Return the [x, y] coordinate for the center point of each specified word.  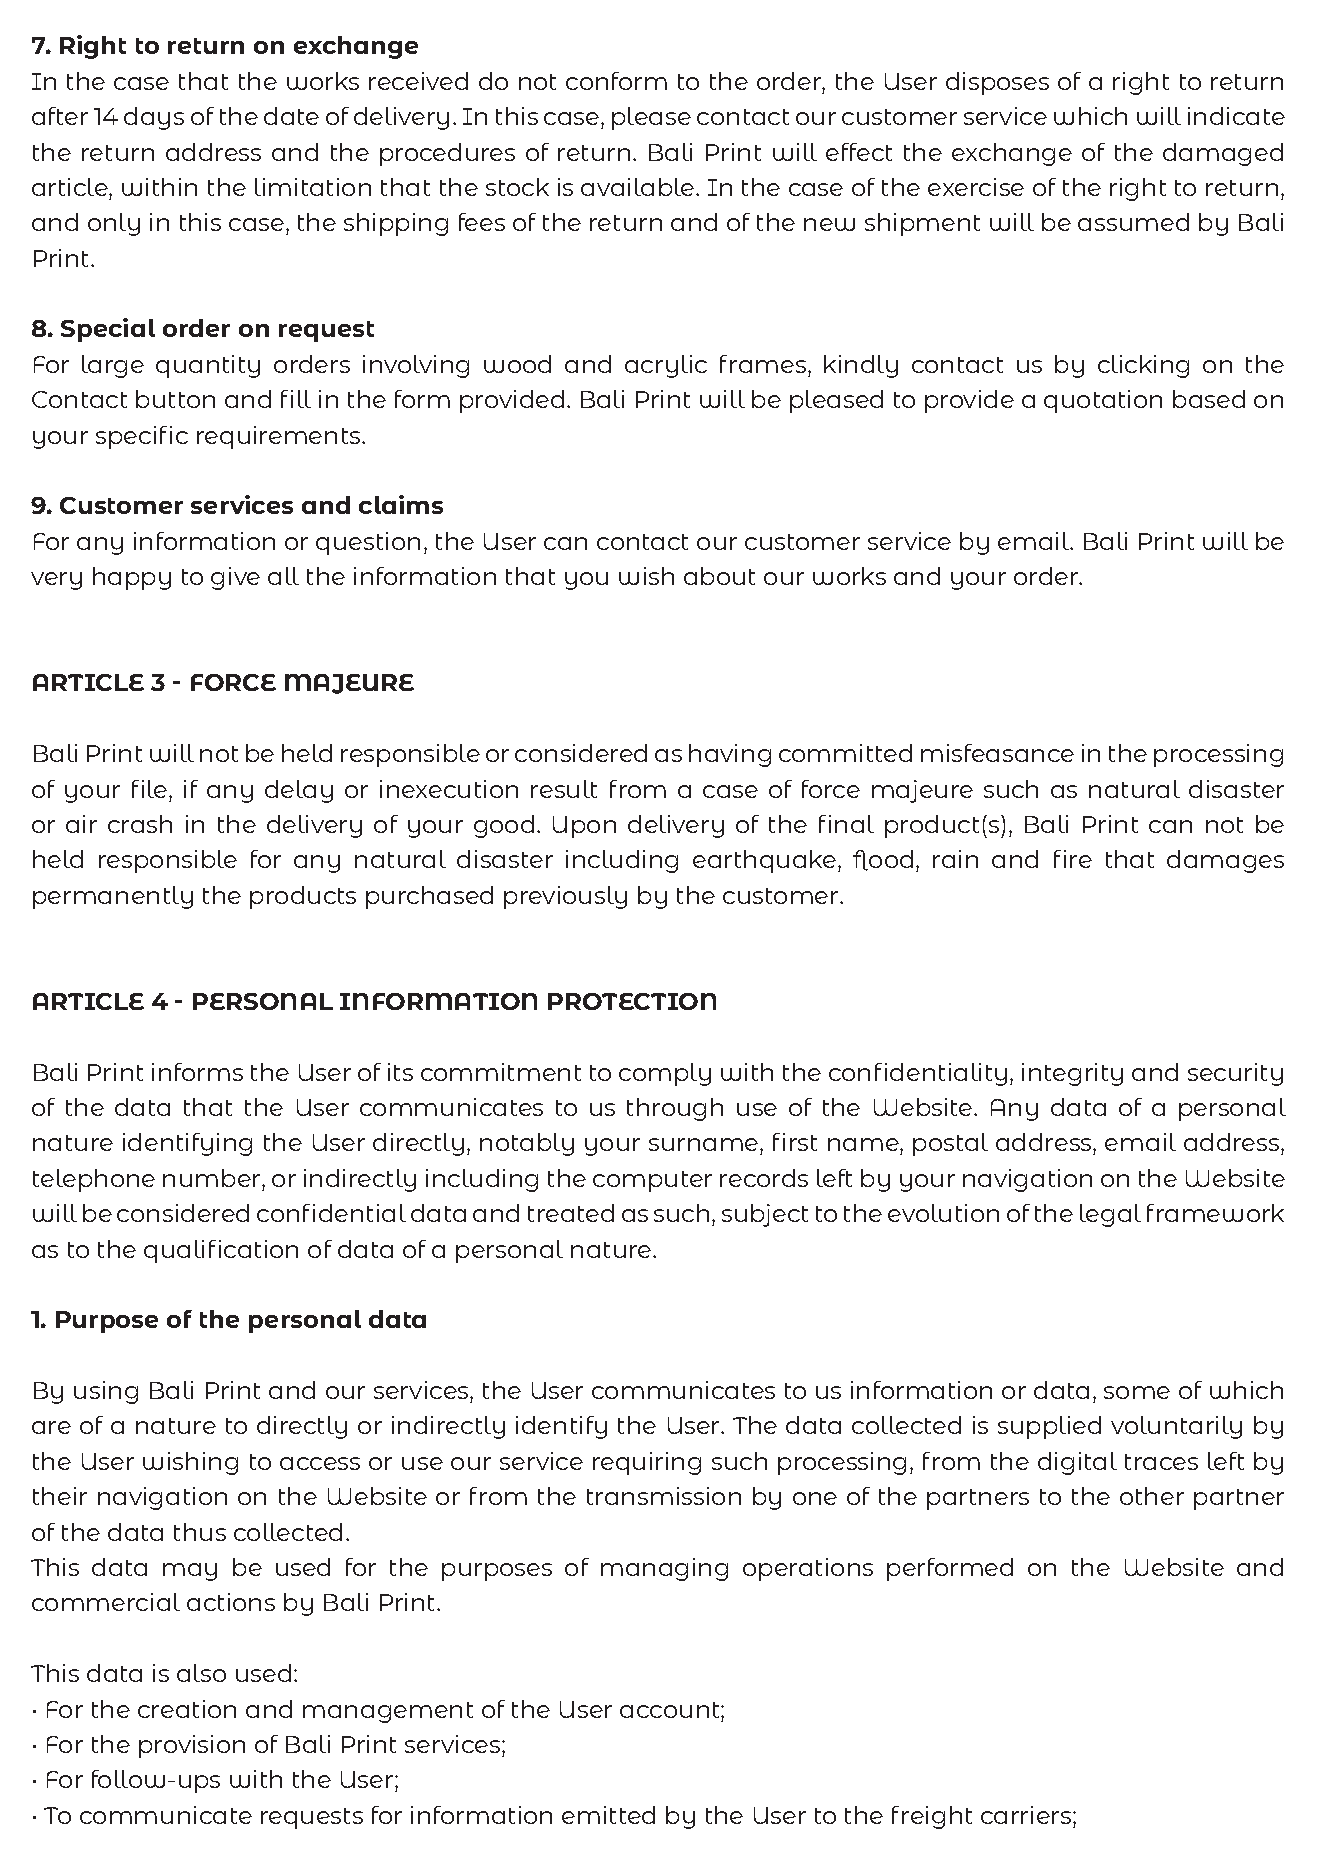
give [235, 578]
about [719, 576]
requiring [647, 1463]
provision [192, 1746]
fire [1073, 859]
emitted [608, 1815]
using [106, 1392]
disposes [997, 83]
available [639, 187]
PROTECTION [632, 1001]
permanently [113, 897]
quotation [1103, 401]
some [1137, 1392]
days [154, 118]
